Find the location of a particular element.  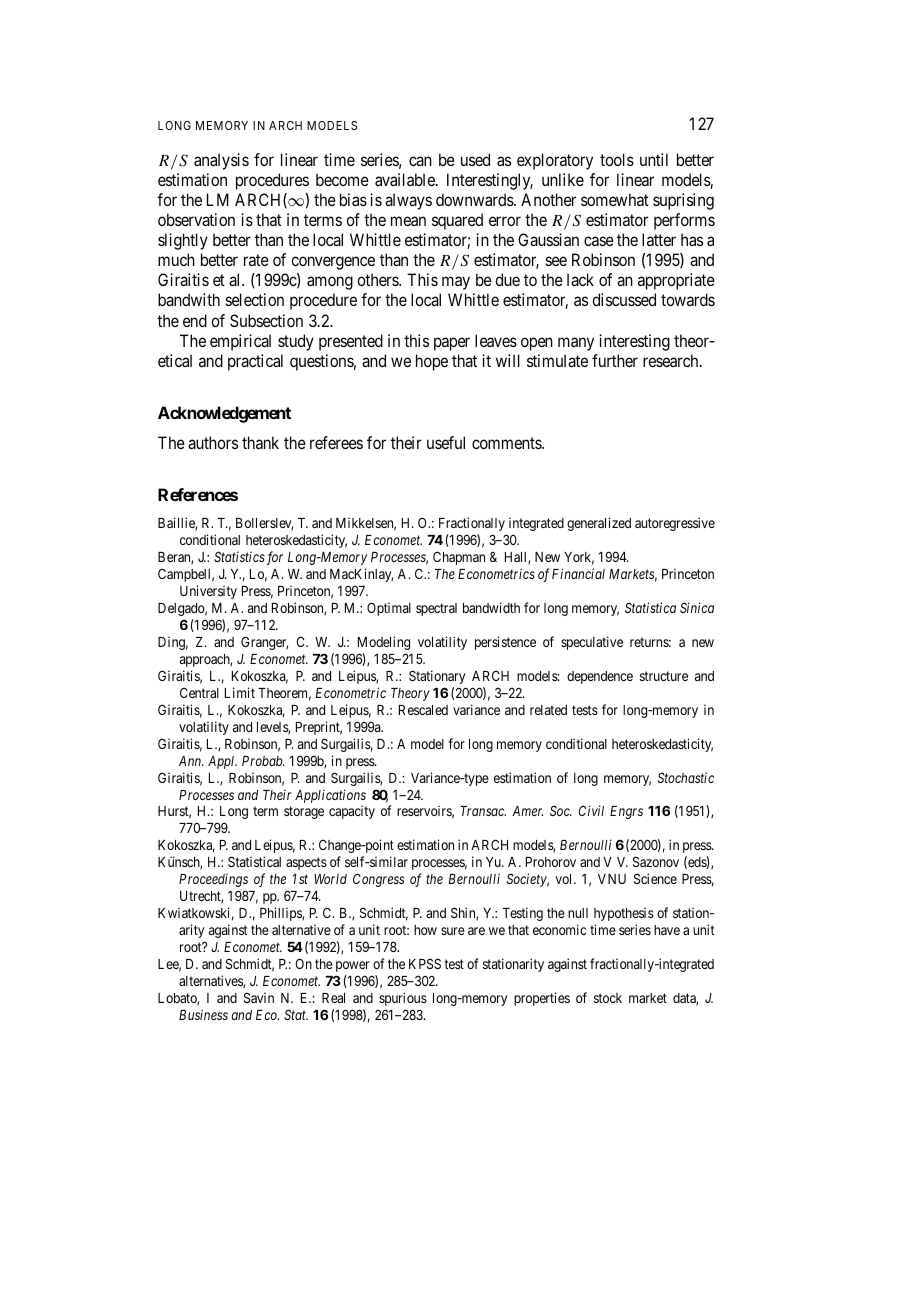

Savin is located at coordinates (259, 997).
